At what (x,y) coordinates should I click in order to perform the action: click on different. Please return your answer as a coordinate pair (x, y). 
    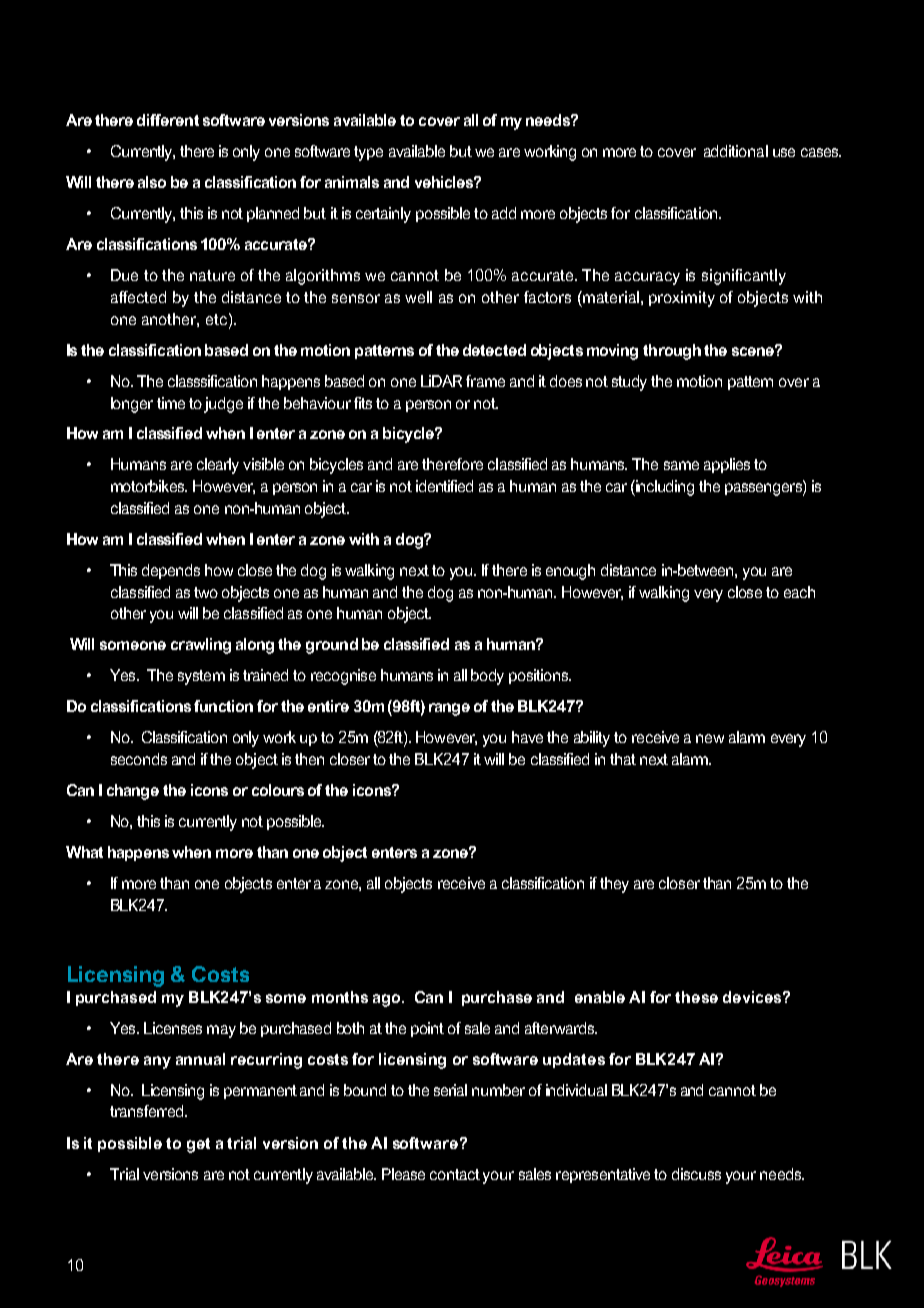
    Looking at the image, I should click on (168, 120).
